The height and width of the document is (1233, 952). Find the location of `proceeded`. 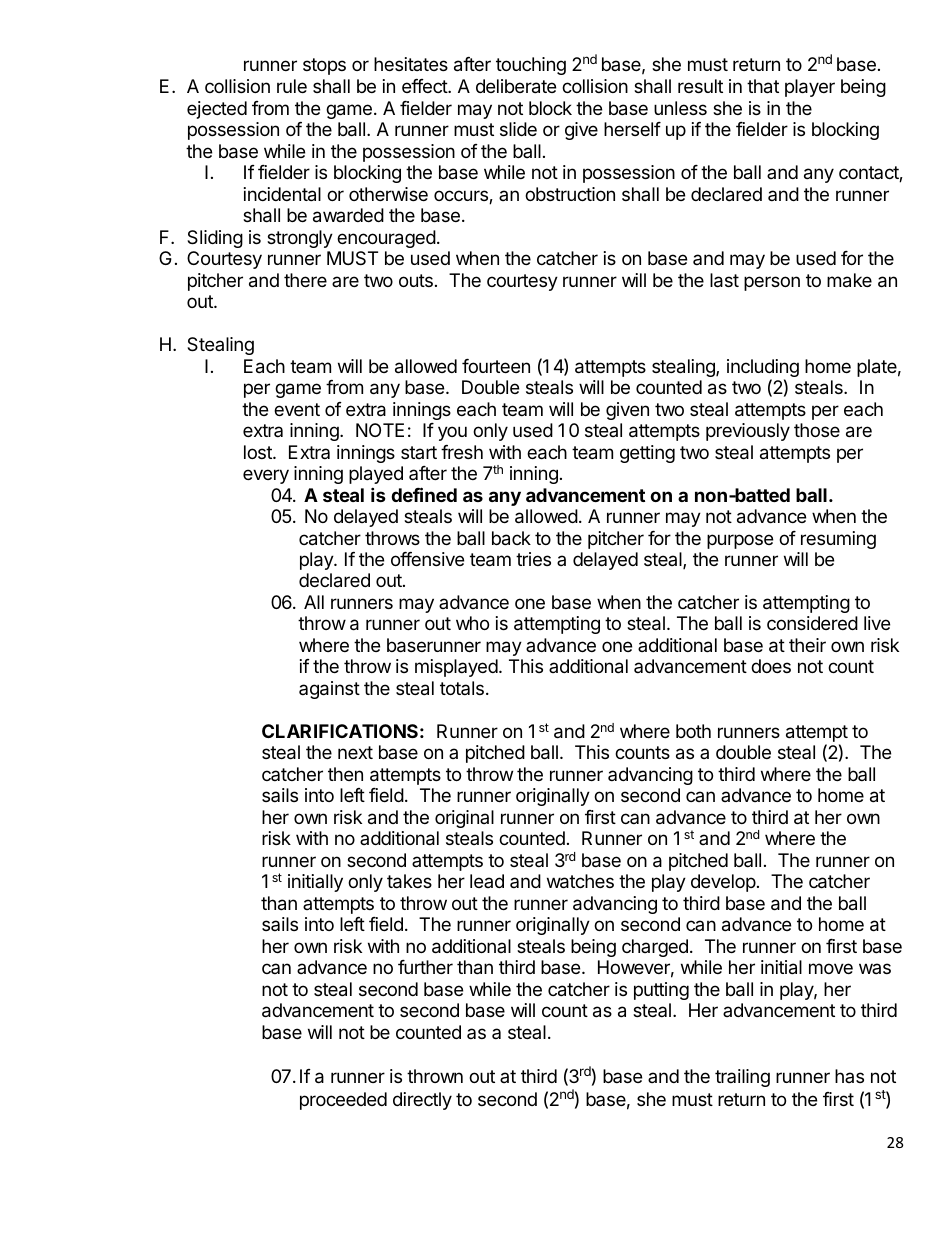

proceeded is located at coordinates (343, 1101).
